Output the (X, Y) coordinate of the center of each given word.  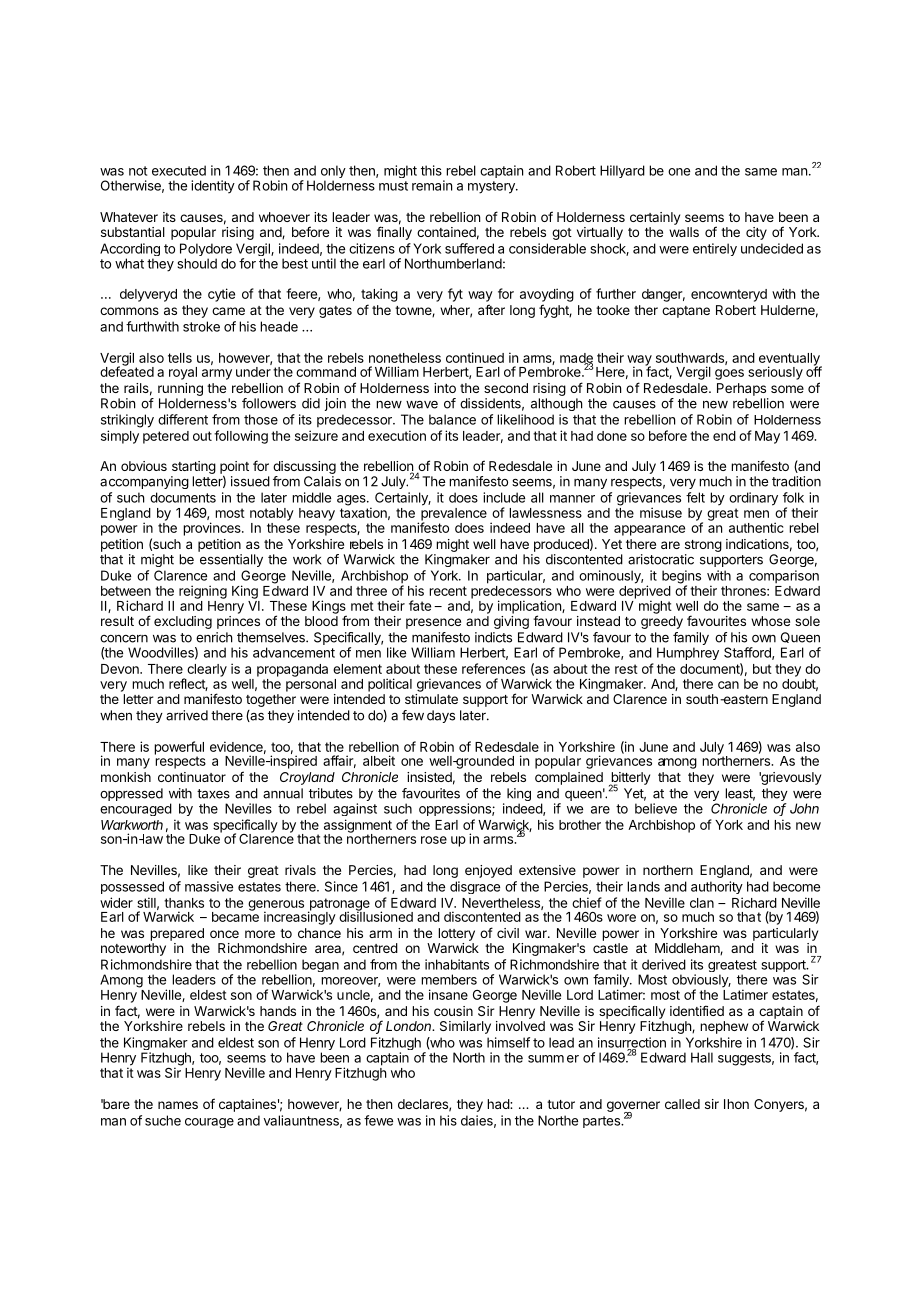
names (178, 1105)
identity (213, 187)
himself (508, 1042)
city (756, 233)
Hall (702, 1057)
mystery (492, 187)
